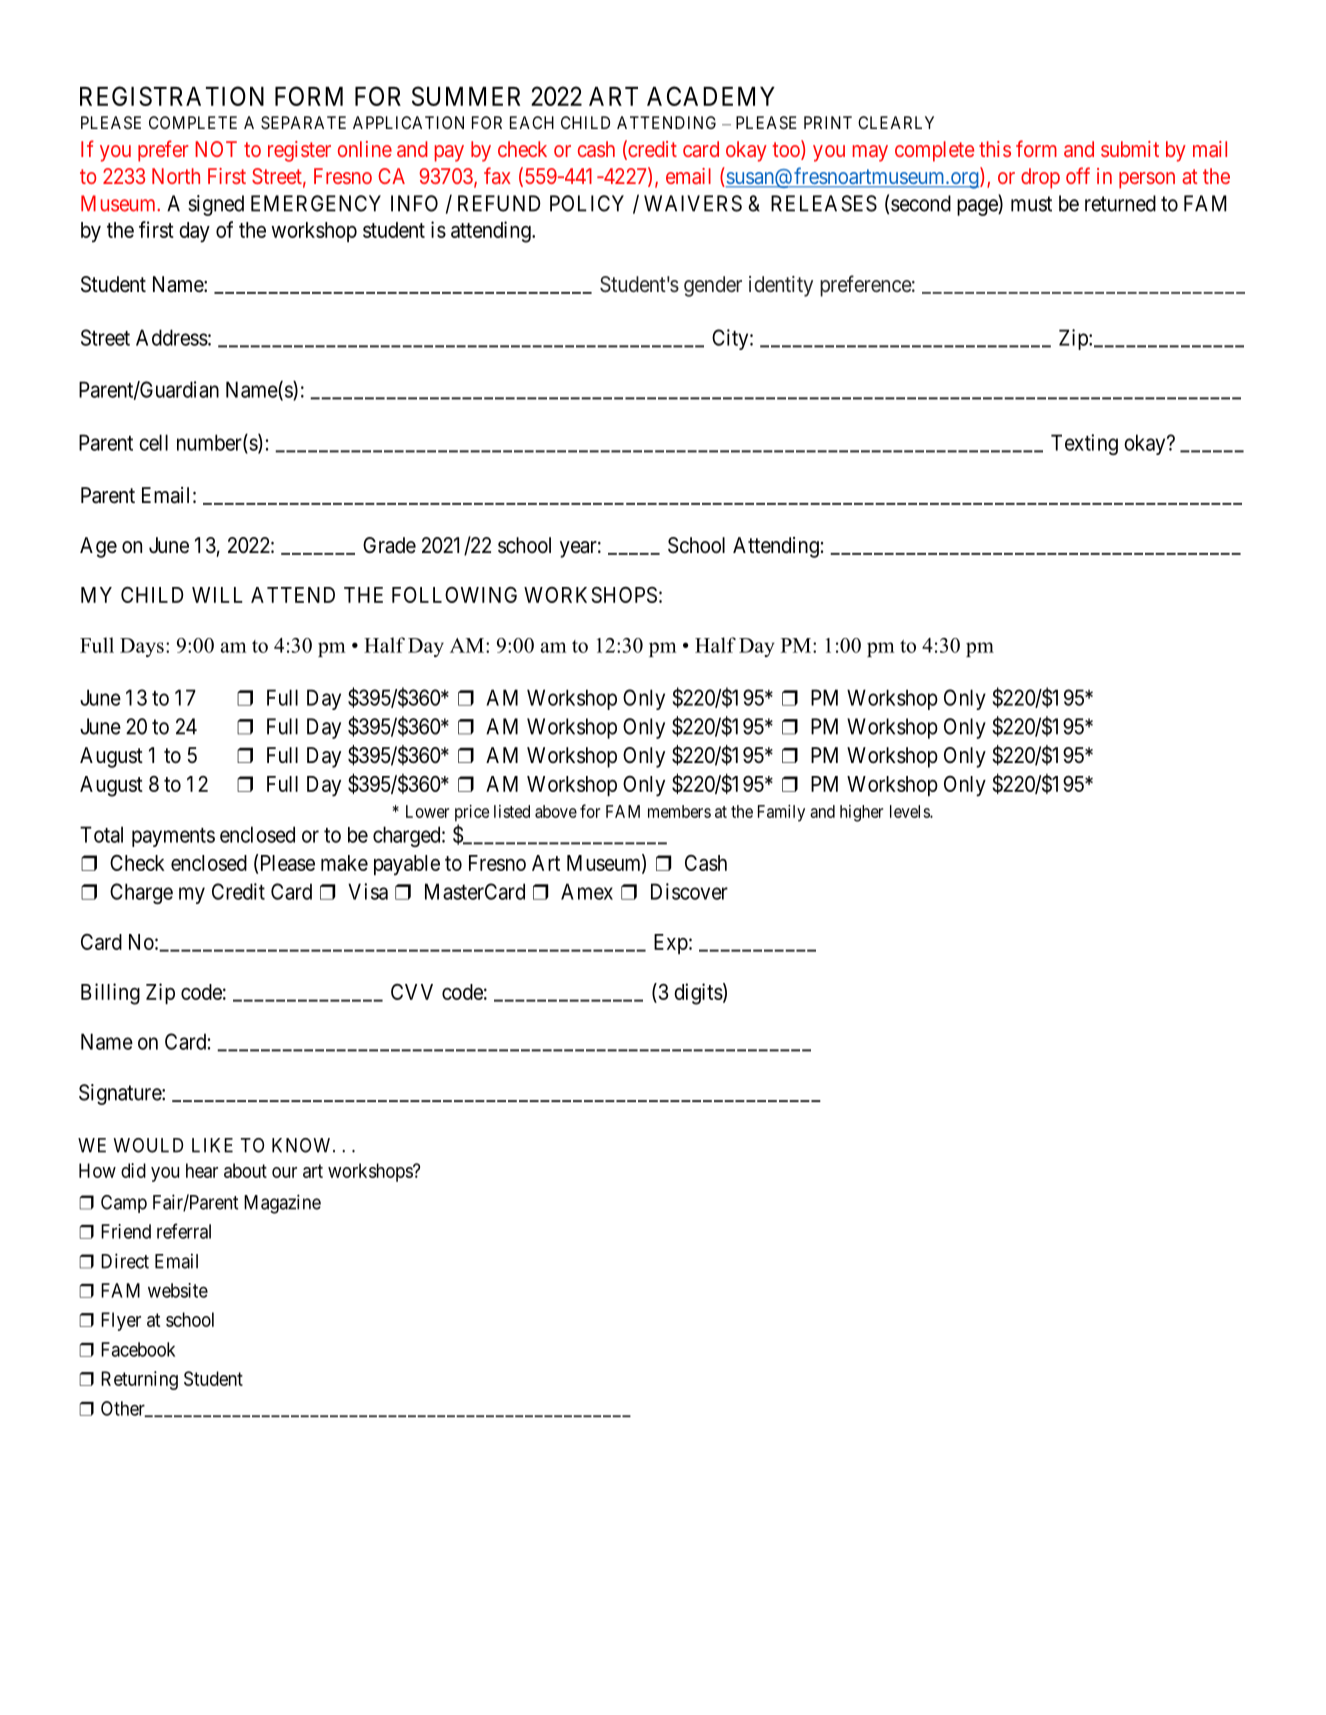 The width and height of the screenshot is (1326, 1715). I want to click on Billing, so click(110, 994).
